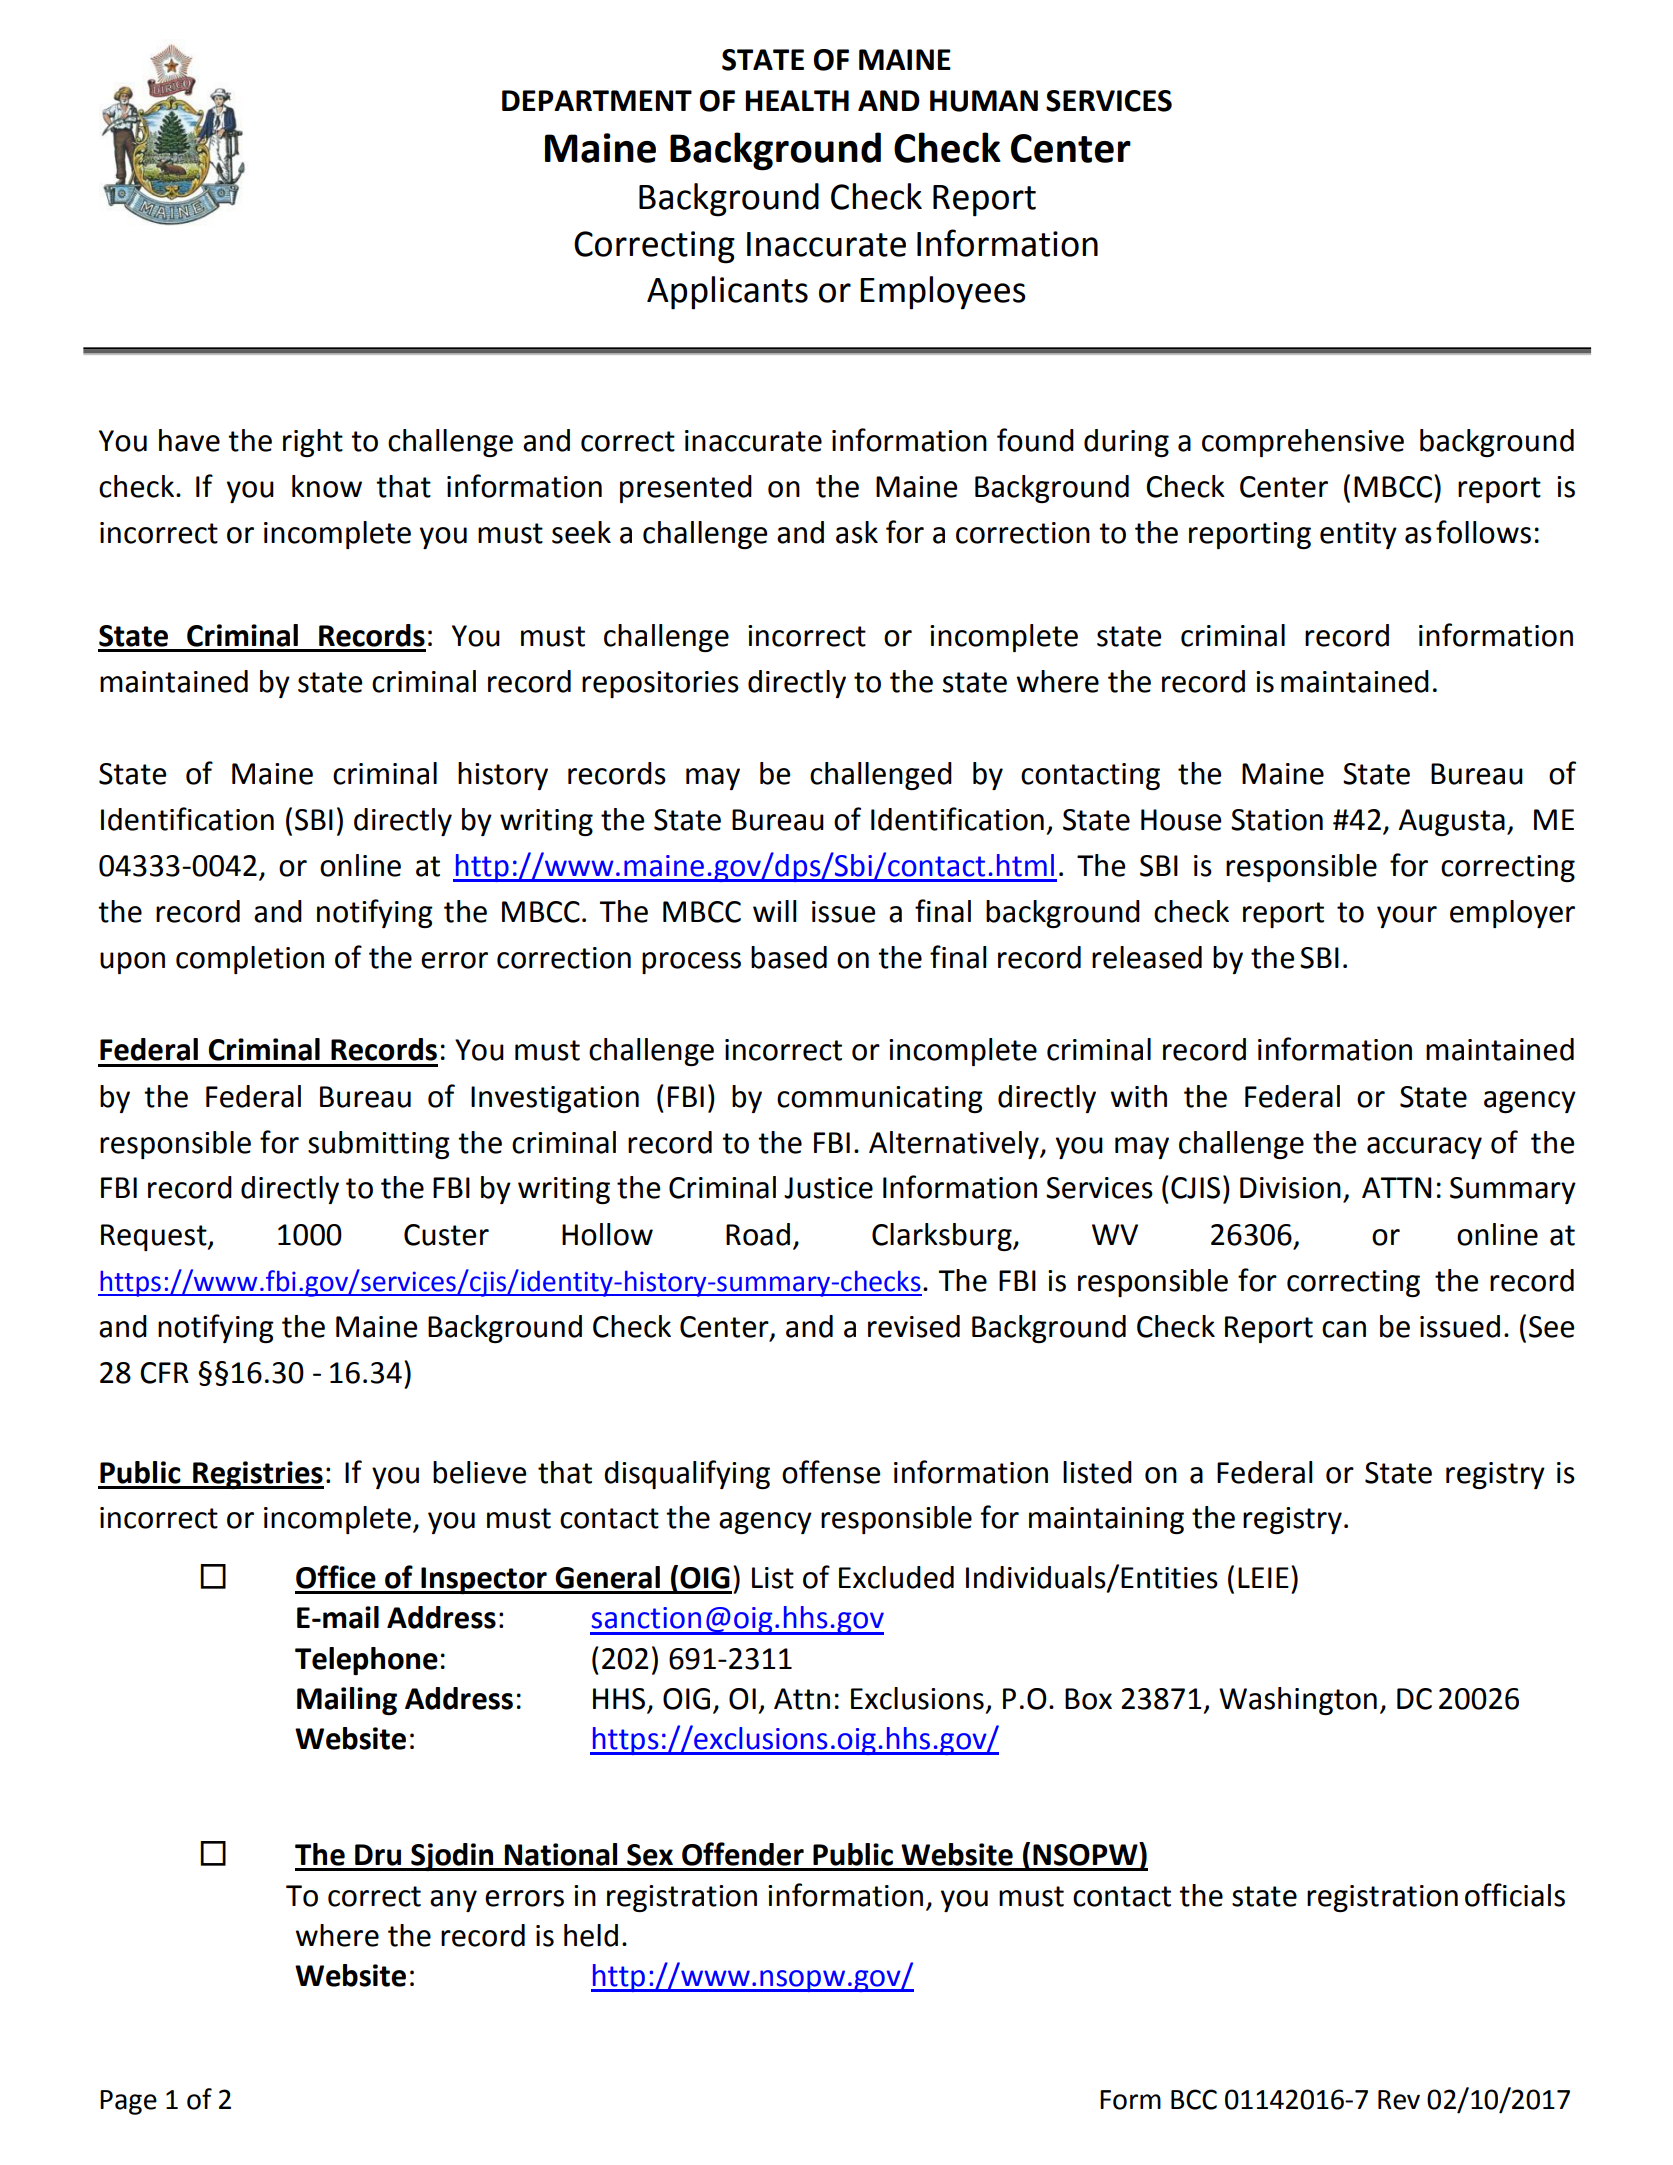 This screenshot has width=1673, height=2165. I want to click on Page, so click(128, 2102).
